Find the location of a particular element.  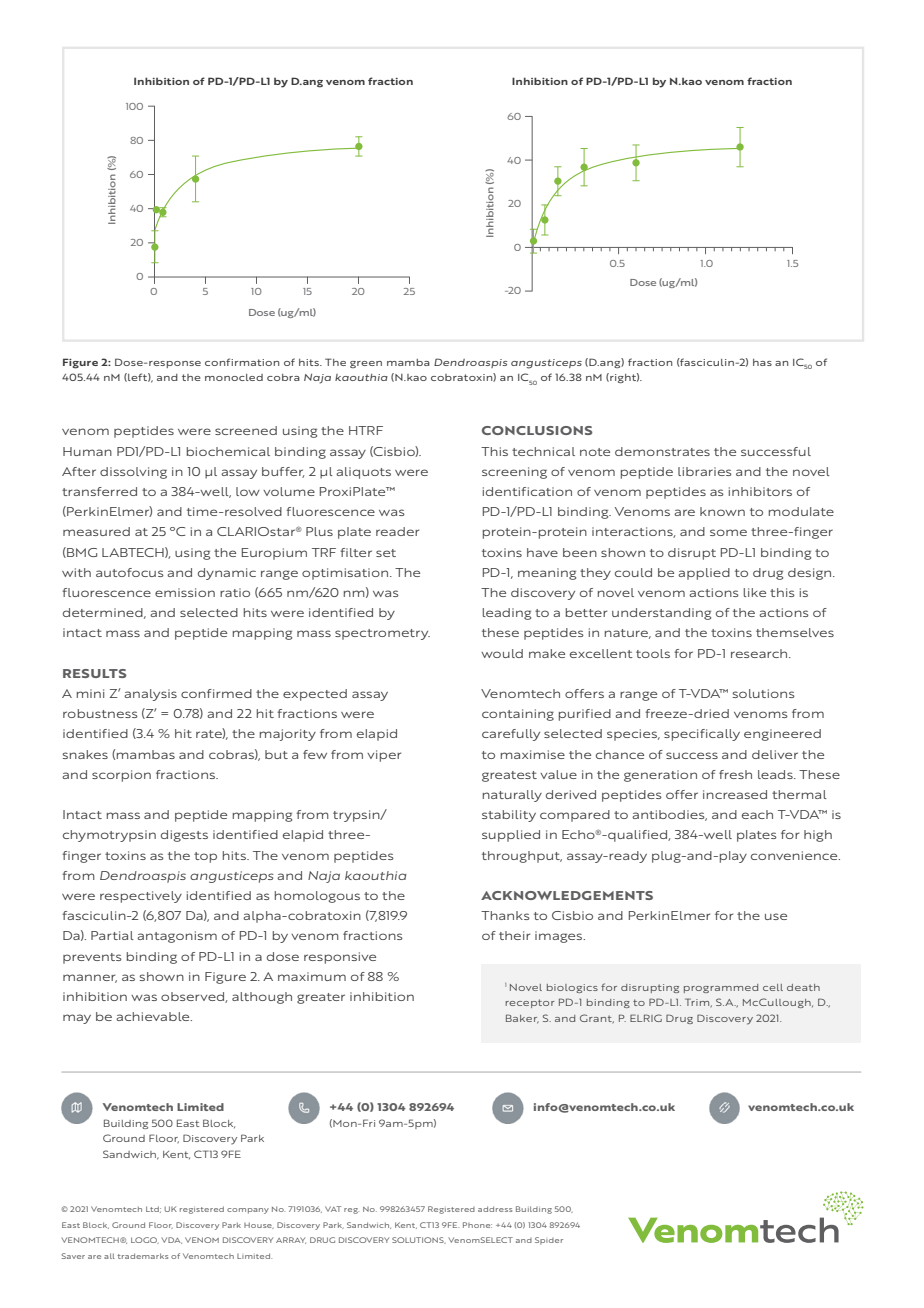

address is located at coordinates (495, 1209).
